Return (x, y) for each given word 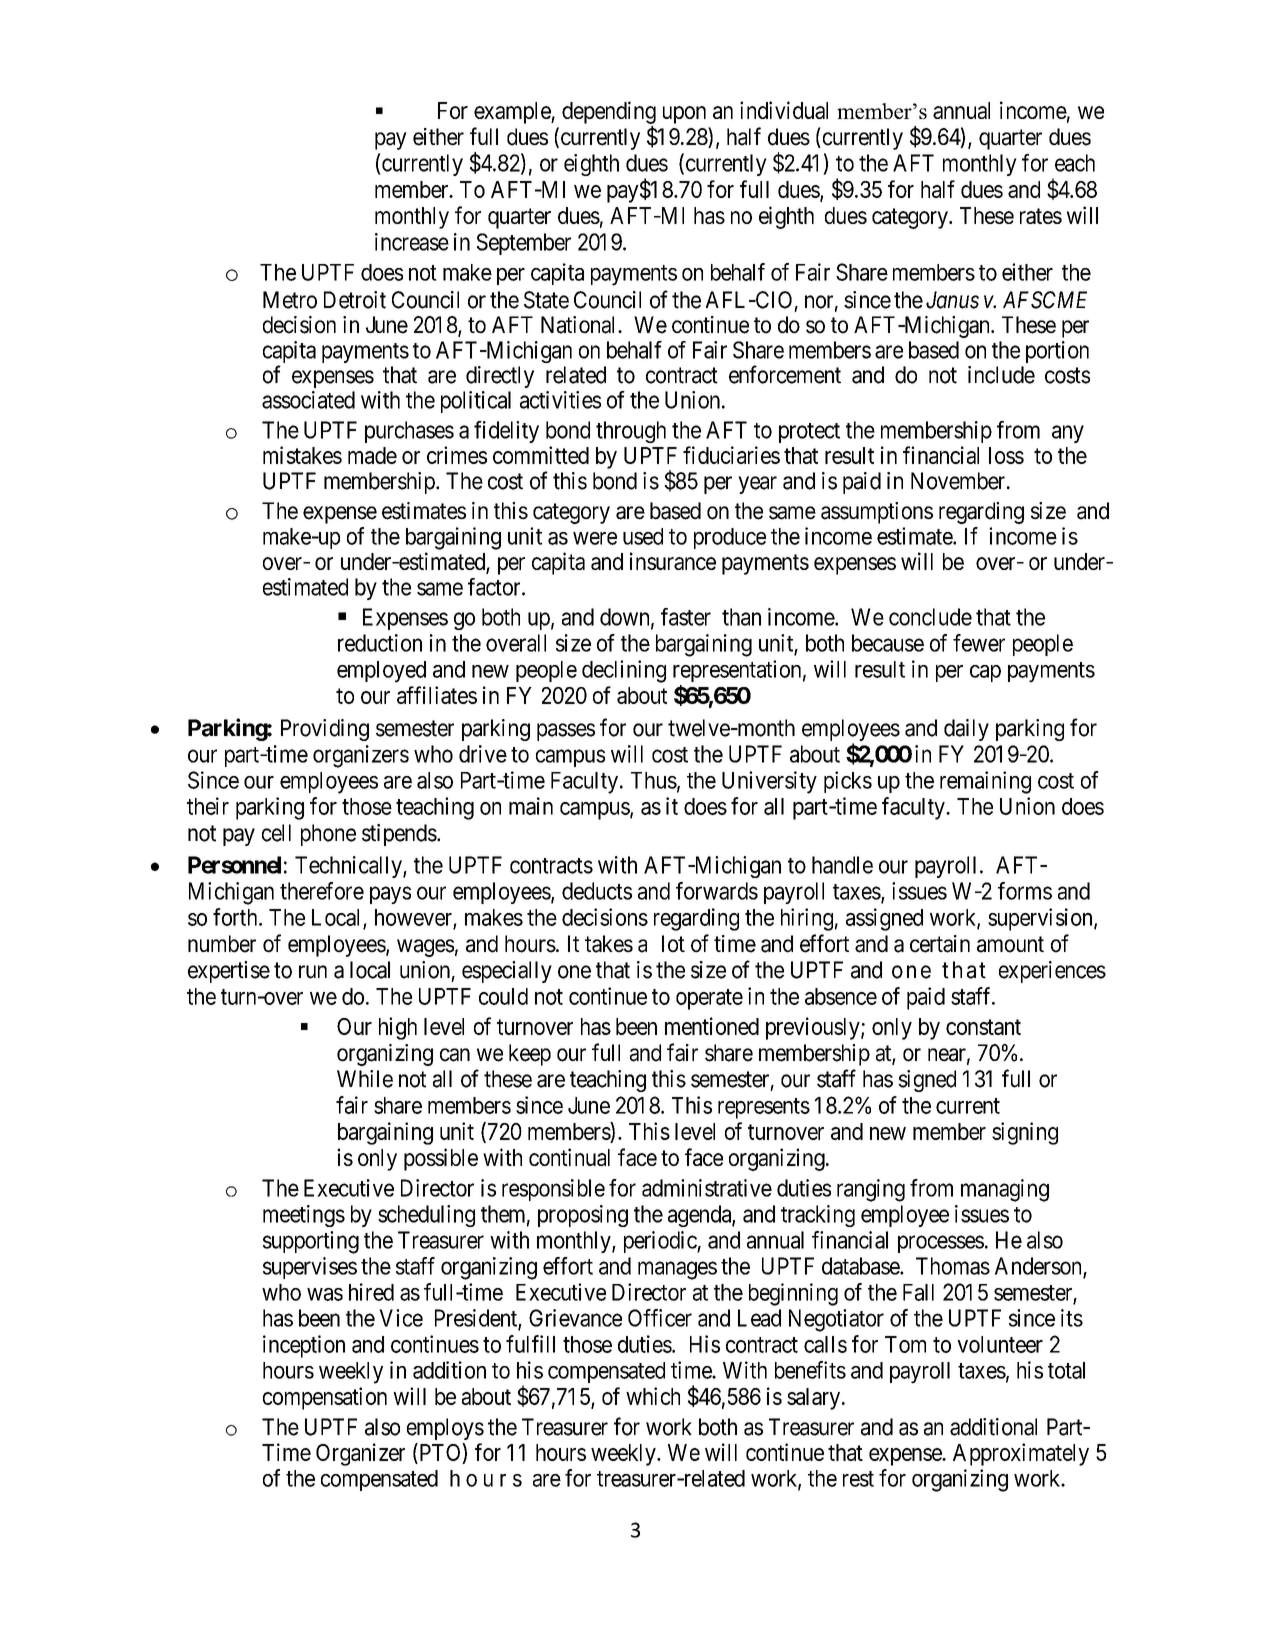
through (631, 432)
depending (609, 112)
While (365, 1079)
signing (1025, 1133)
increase (412, 242)
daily (966, 730)
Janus (952, 300)
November (959, 481)
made (372, 455)
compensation (325, 1398)
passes (566, 732)
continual (569, 1157)
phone (328, 835)
